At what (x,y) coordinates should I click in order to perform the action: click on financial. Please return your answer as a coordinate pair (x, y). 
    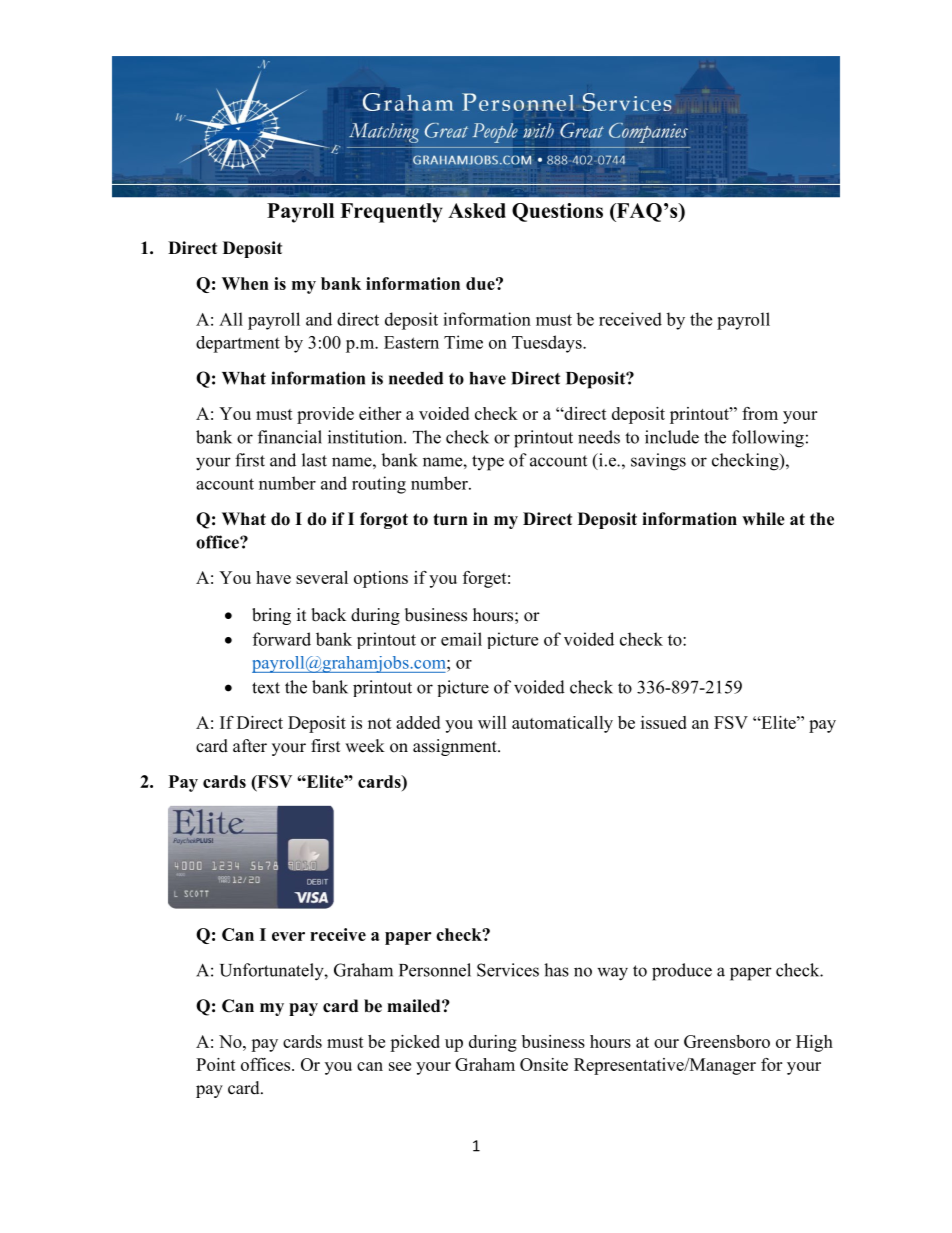
    Looking at the image, I should click on (290, 437).
